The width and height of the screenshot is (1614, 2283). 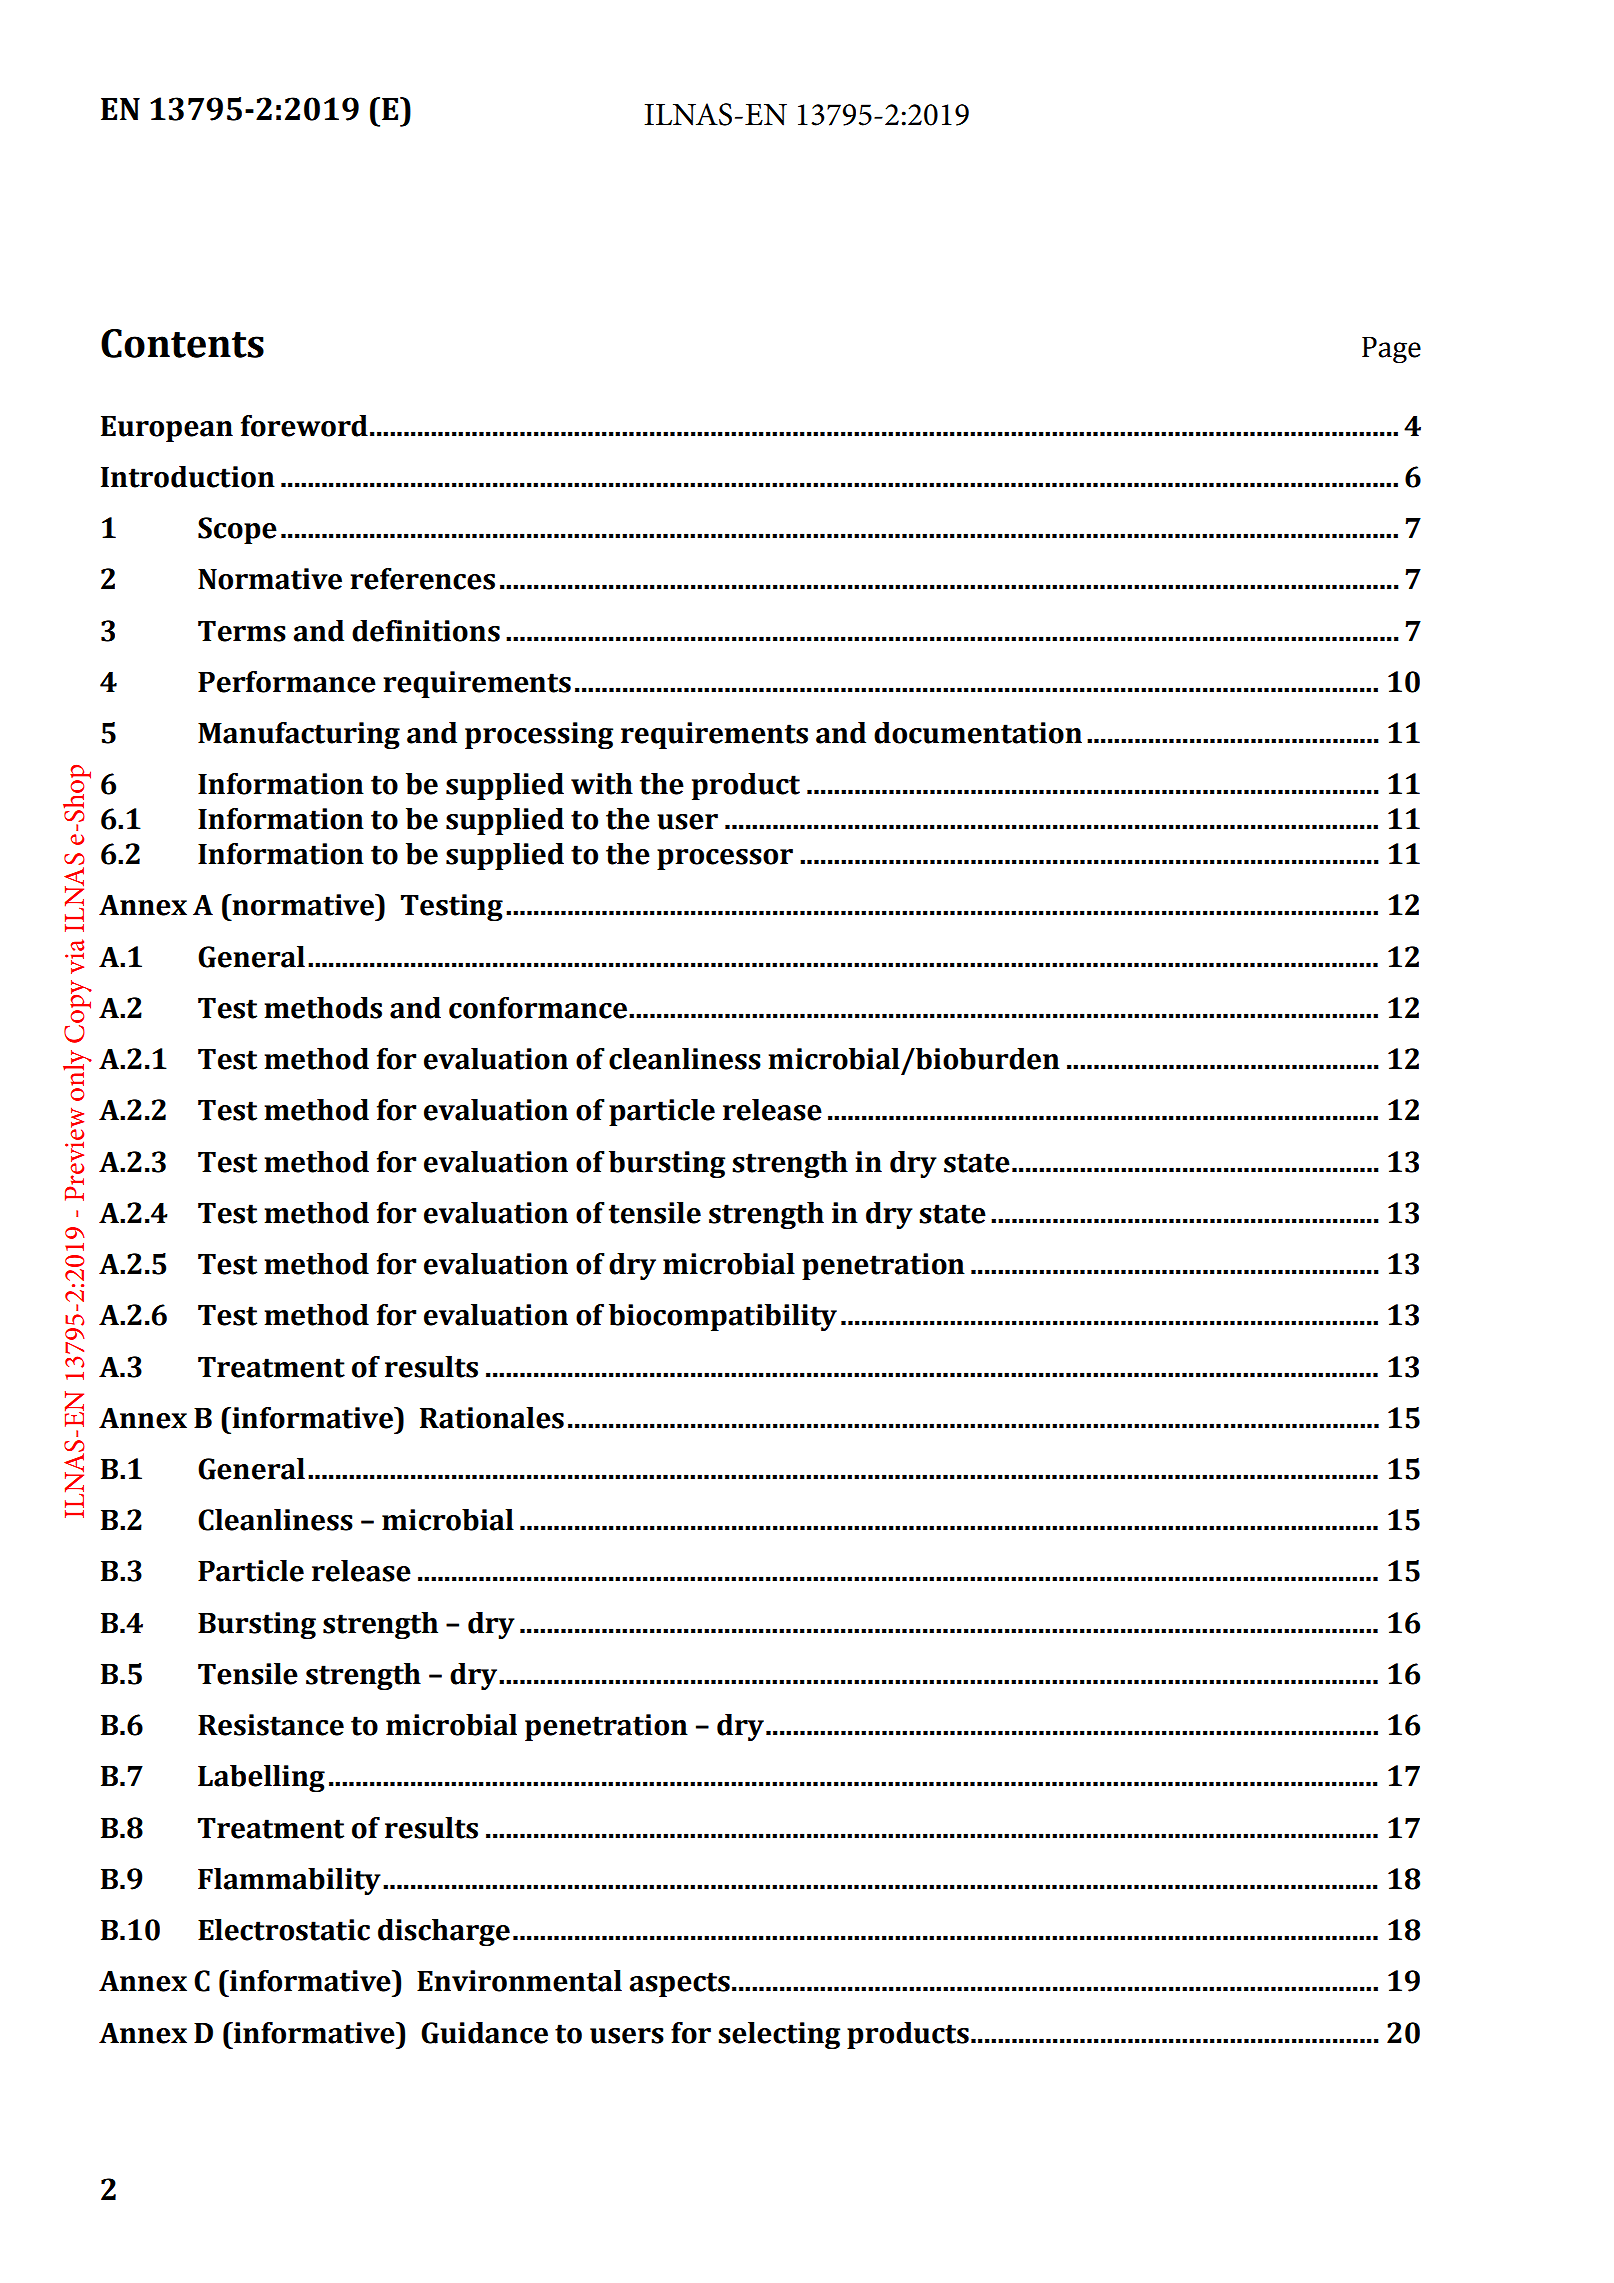 I want to click on Electrostatic, so click(x=284, y=1930).
